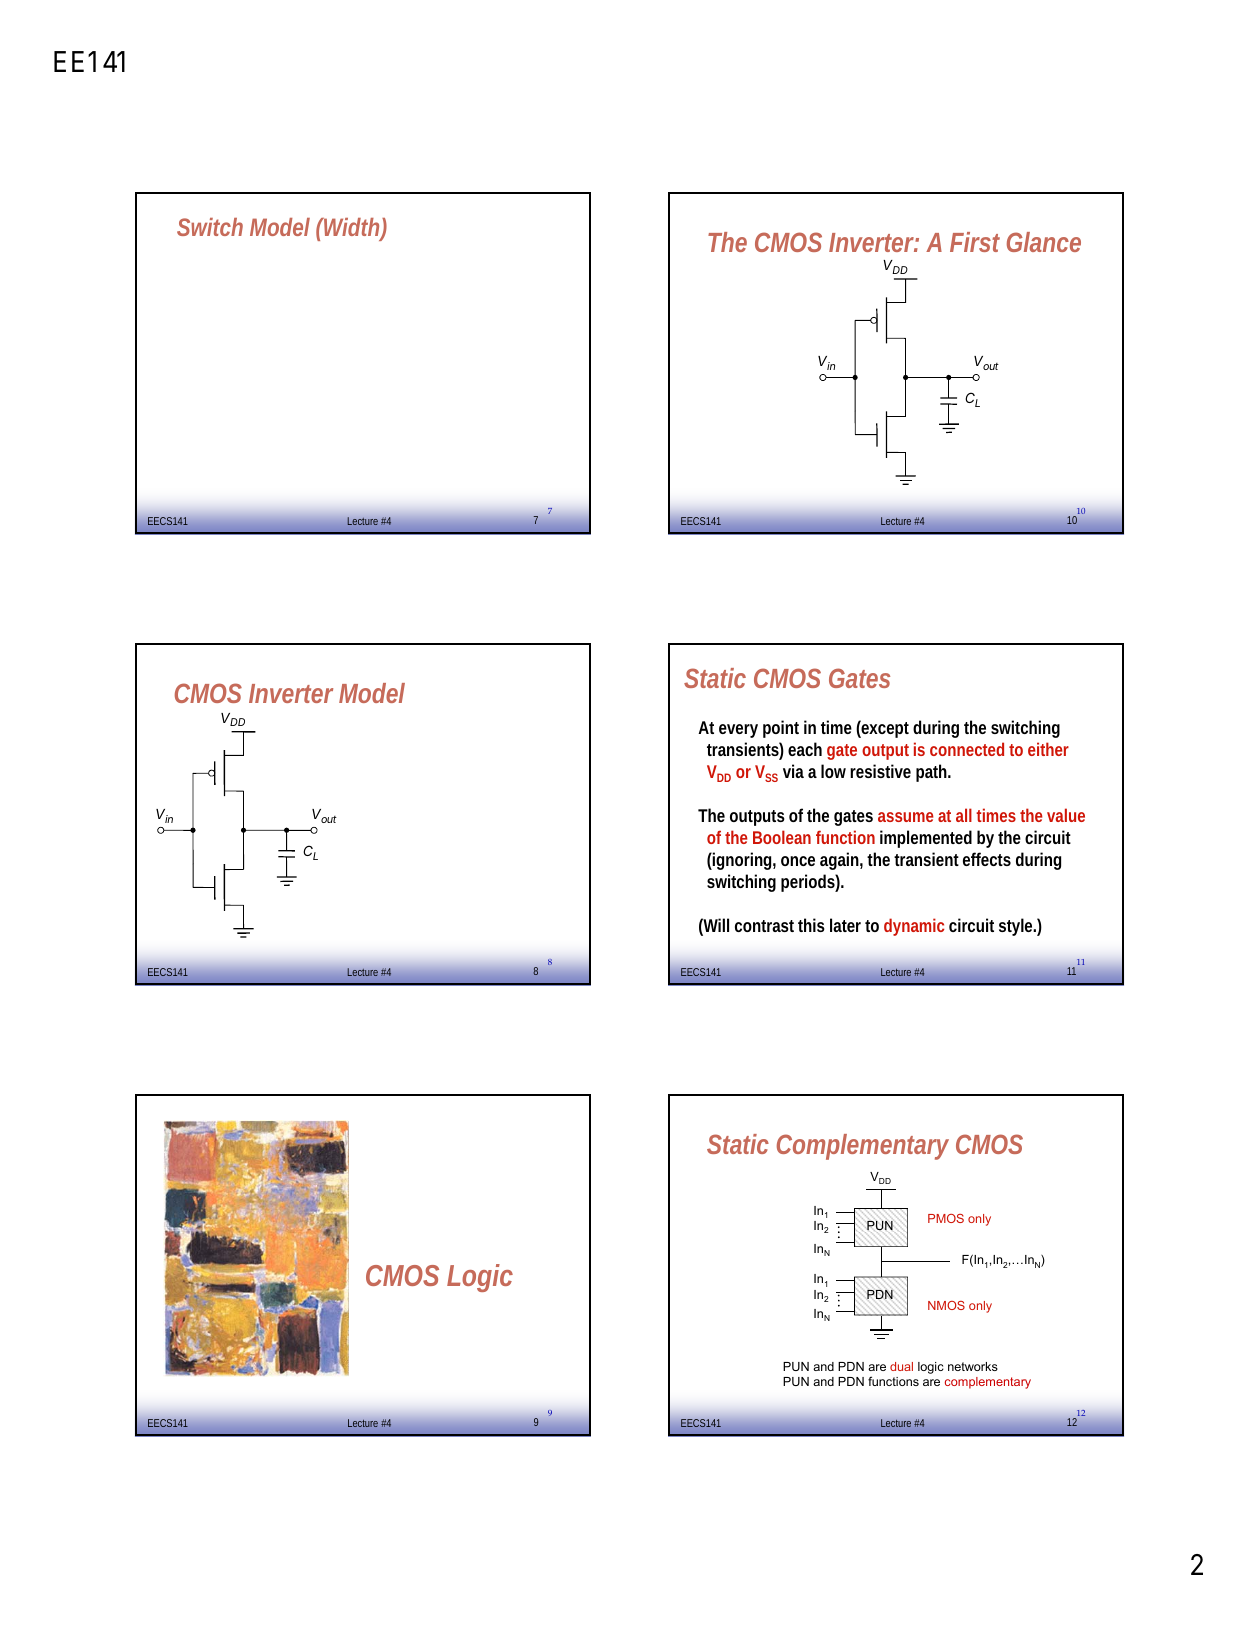 Image resolution: width=1259 pixels, height=1629 pixels. Describe the element at coordinates (1048, 749) in the page. I see `either` at that location.
